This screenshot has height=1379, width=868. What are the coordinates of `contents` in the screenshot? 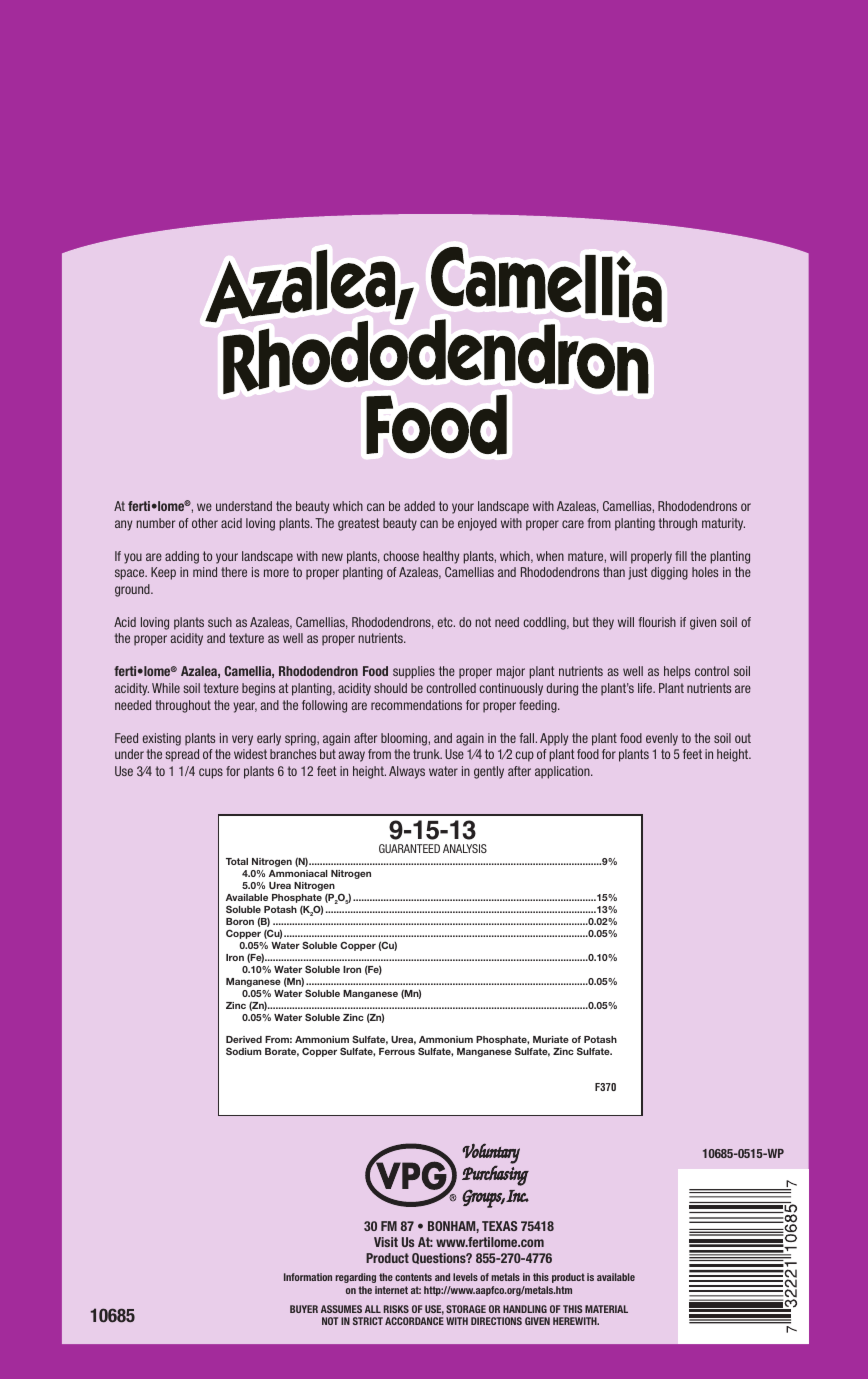 It's located at (413, 1277).
